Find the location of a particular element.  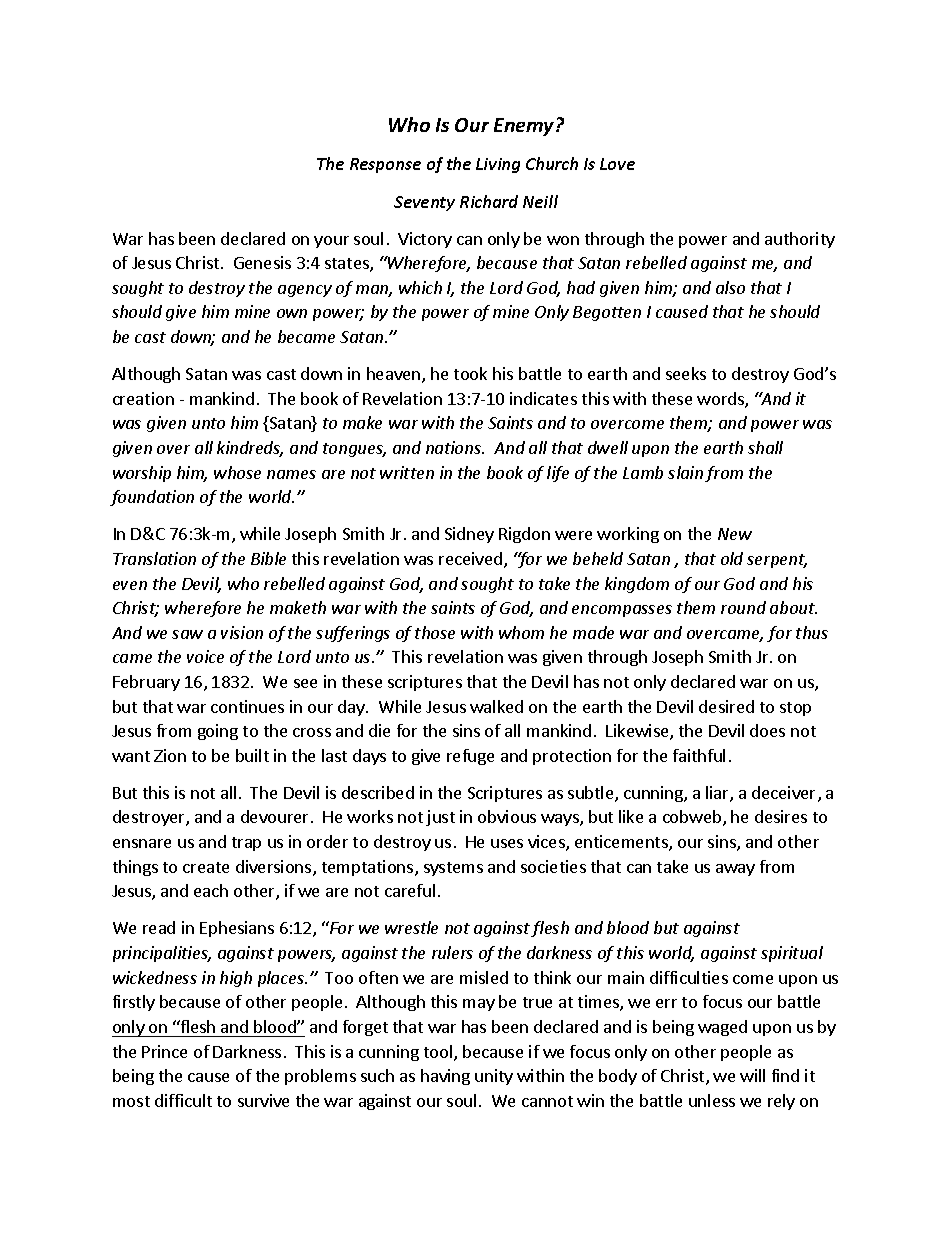

nations is located at coordinates (454, 447).
